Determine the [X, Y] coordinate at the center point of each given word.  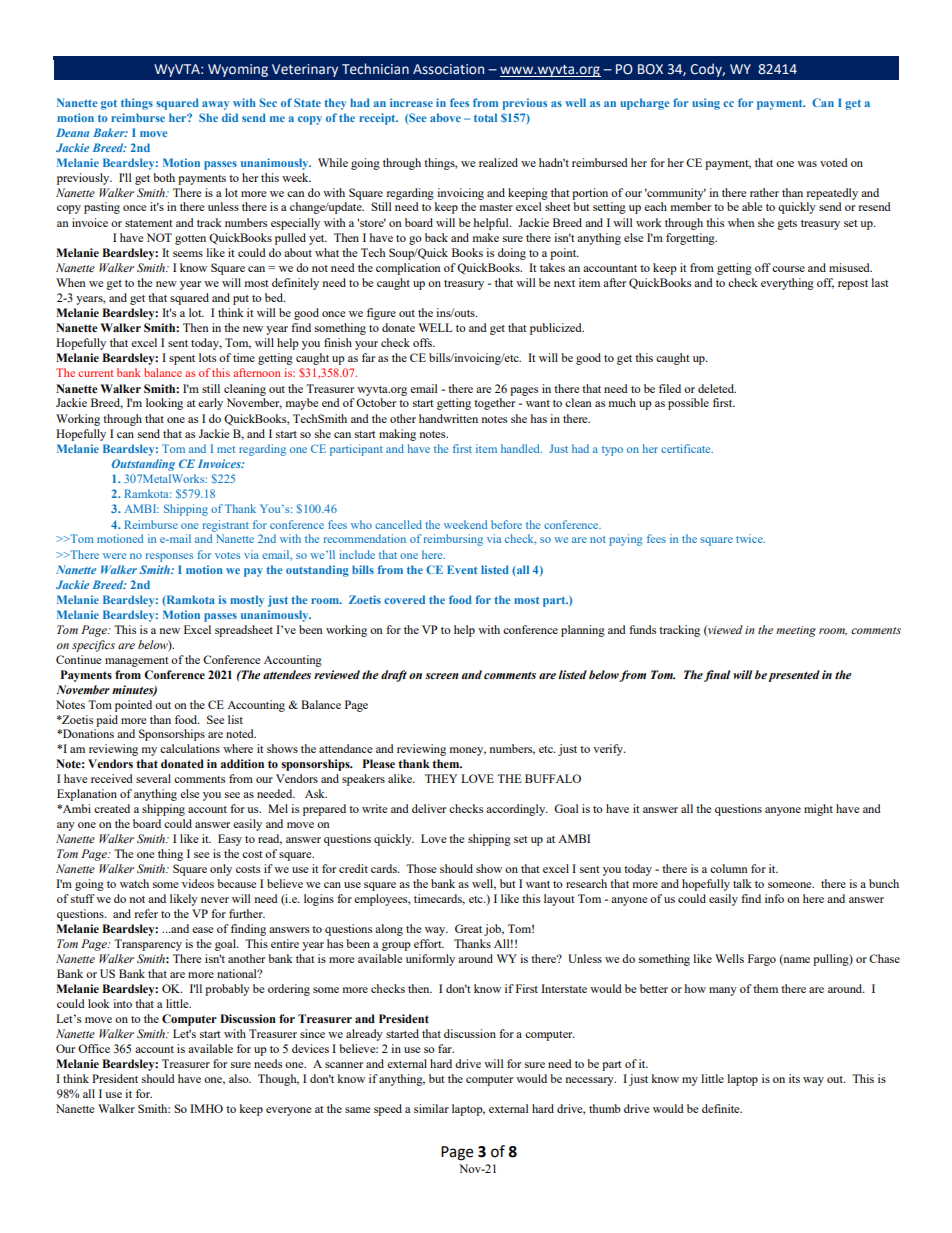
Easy [230, 840]
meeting [796, 631]
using [706, 104]
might [818, 810]
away [215, 105]
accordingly [517, 810]
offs [423, 342]
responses [169, 557]
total [485, 117]
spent [182, 360]
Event [462, 569]
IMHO [206, 1108]
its [794, 1078]
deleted [717, 388]
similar [431, 1108]
